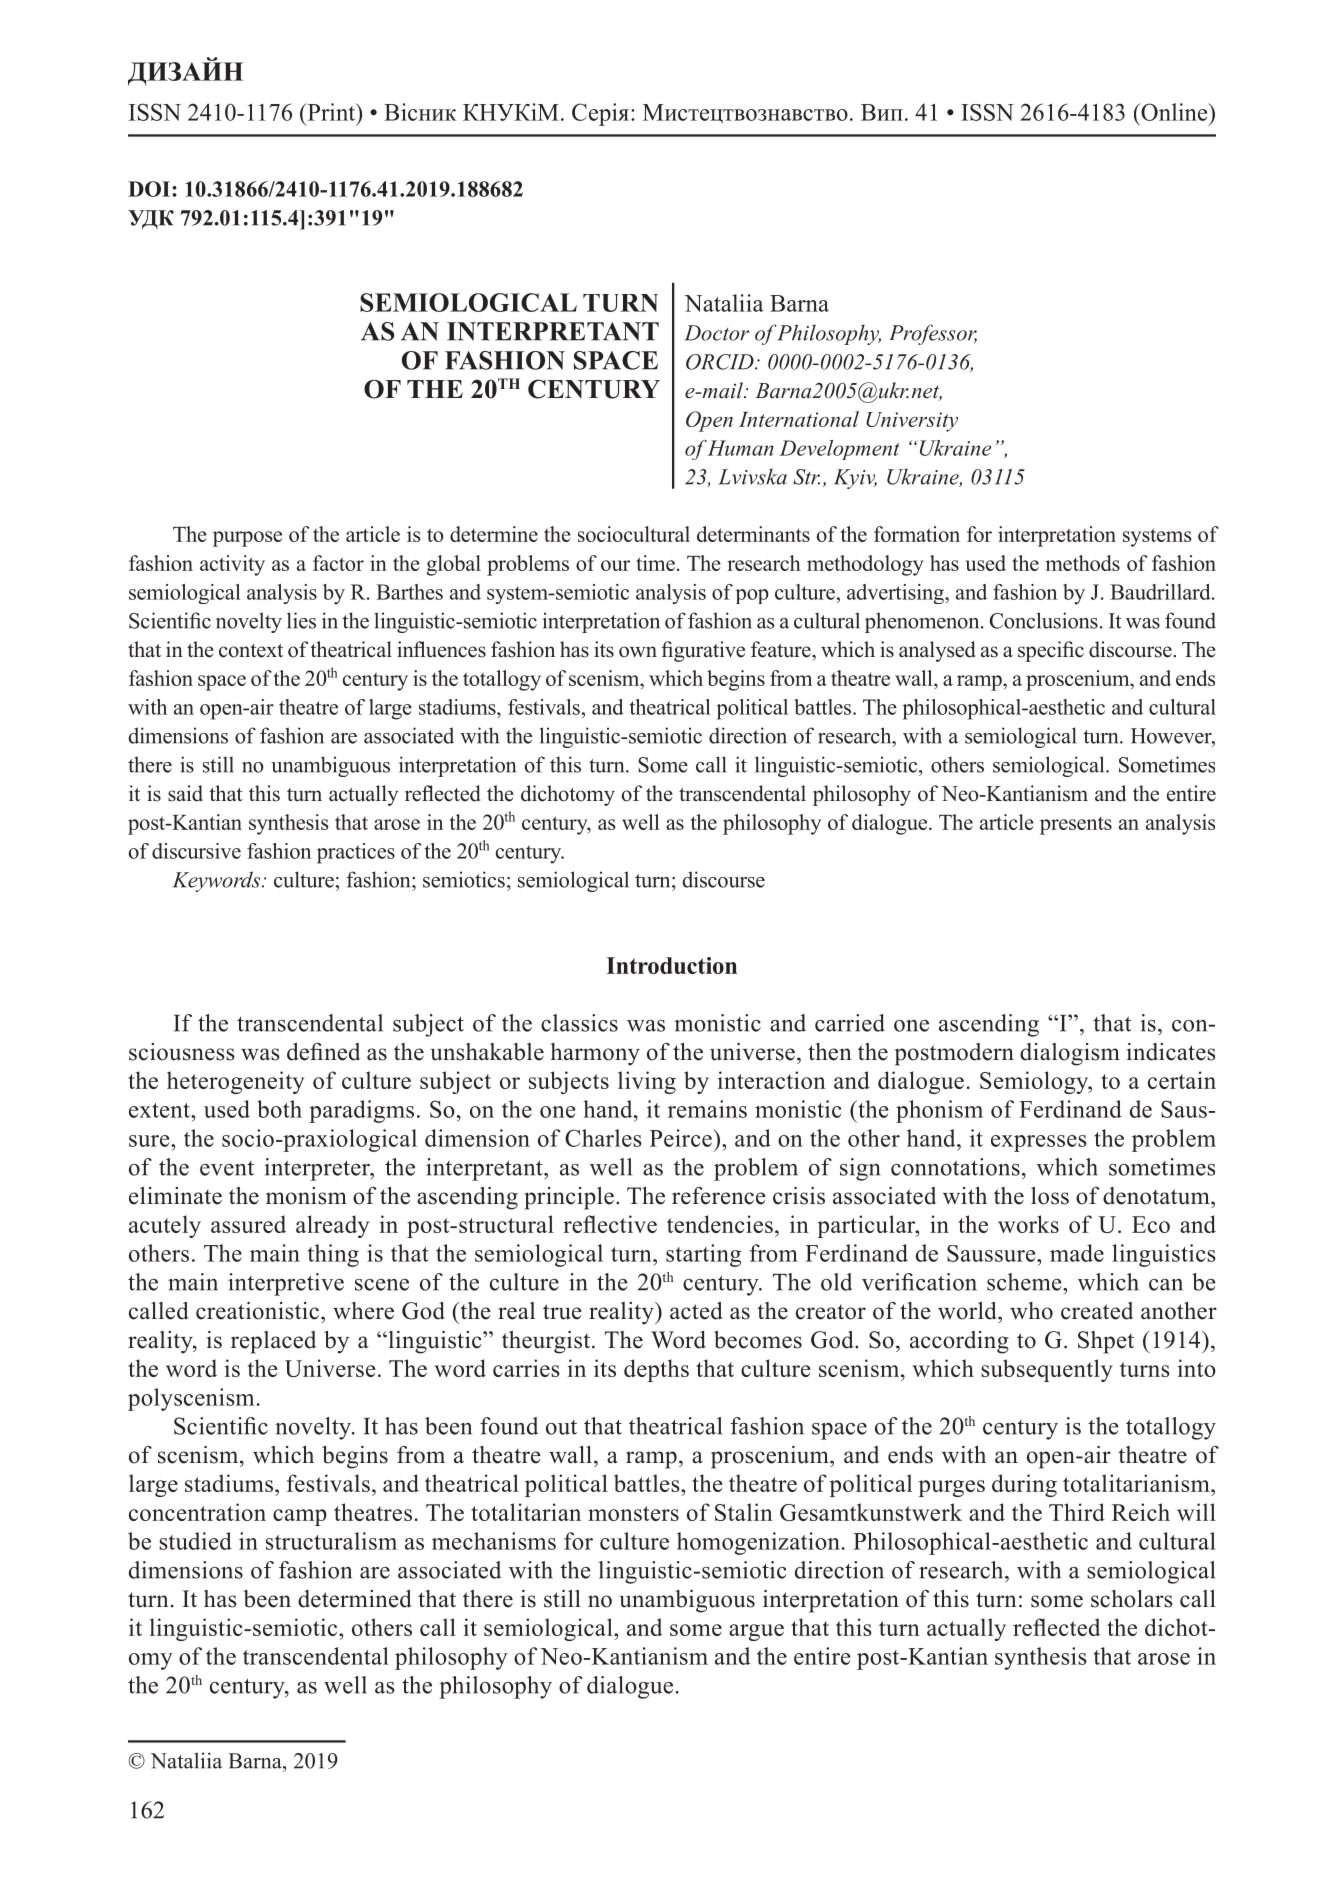  What do you see at coordinates (279, 1109) in the image?
I see `both` at bounding box center [279, 1109].
